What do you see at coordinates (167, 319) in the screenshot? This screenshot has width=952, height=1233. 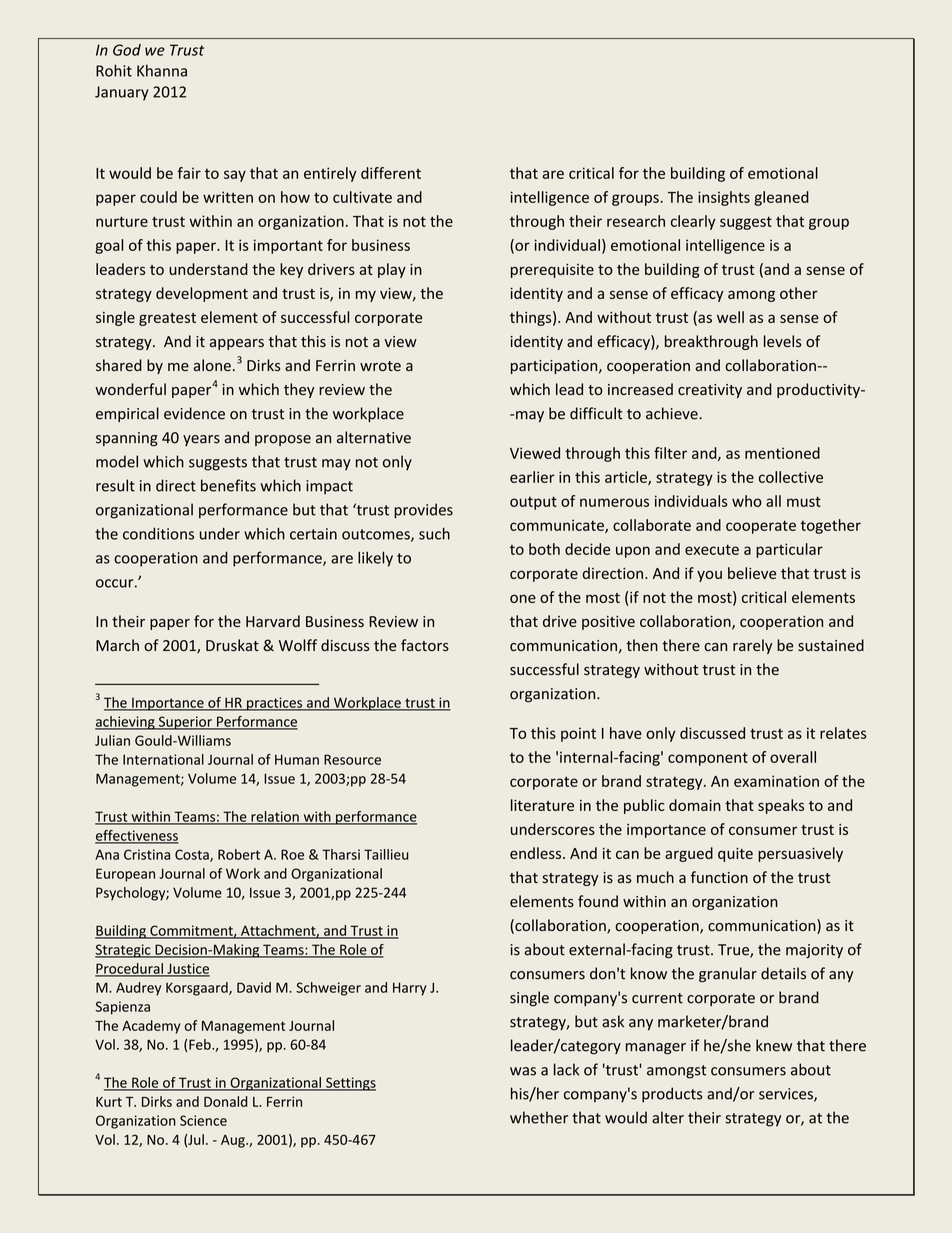 I see `greatest` at bounding box center [167, 319].
